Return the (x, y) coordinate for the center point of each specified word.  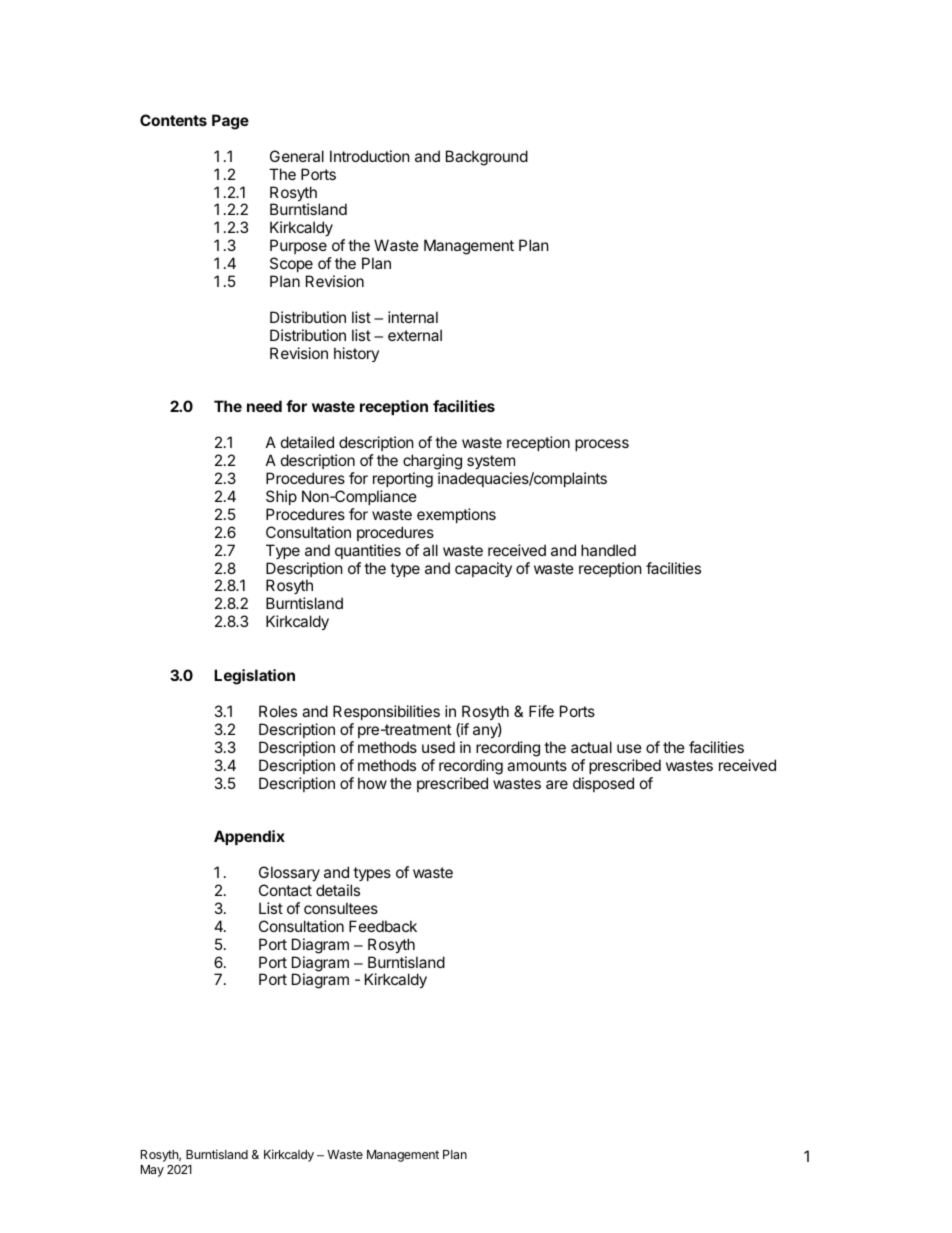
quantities (368, 551)
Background (487, 158)
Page (230, 122)
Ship (281, 497)
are (557, 784)
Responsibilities (386, 712)
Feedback (383, 926)
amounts (537, 765)
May (152, 1171)
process (602, 445)
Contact (285, 890)
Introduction (370, 156)
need (264, 406)
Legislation (254, 677)
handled (608, 550)
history (356, 354)
